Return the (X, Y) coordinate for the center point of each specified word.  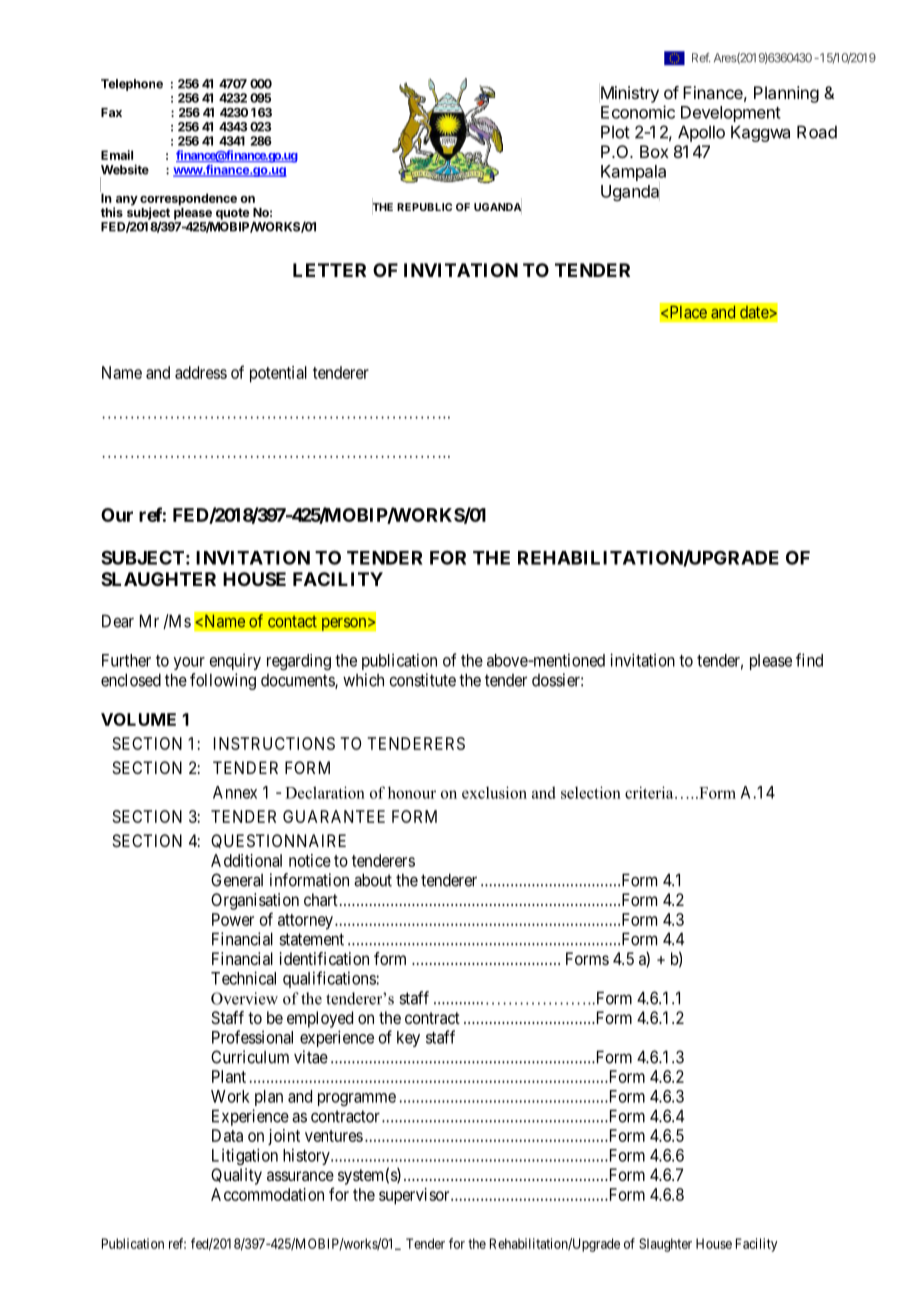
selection (591, 792)
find (809, 660)
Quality (236, 1176)
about (373, 880)
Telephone (132, 85)
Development (731, 114)
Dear (118, 621)
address (201, 372)
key (408, 1039)
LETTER (329, 270)
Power (233, 919)
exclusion (494, 792)
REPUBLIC (424, 207)
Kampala (633, 173)
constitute (422, 680)
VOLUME (138, 719)
